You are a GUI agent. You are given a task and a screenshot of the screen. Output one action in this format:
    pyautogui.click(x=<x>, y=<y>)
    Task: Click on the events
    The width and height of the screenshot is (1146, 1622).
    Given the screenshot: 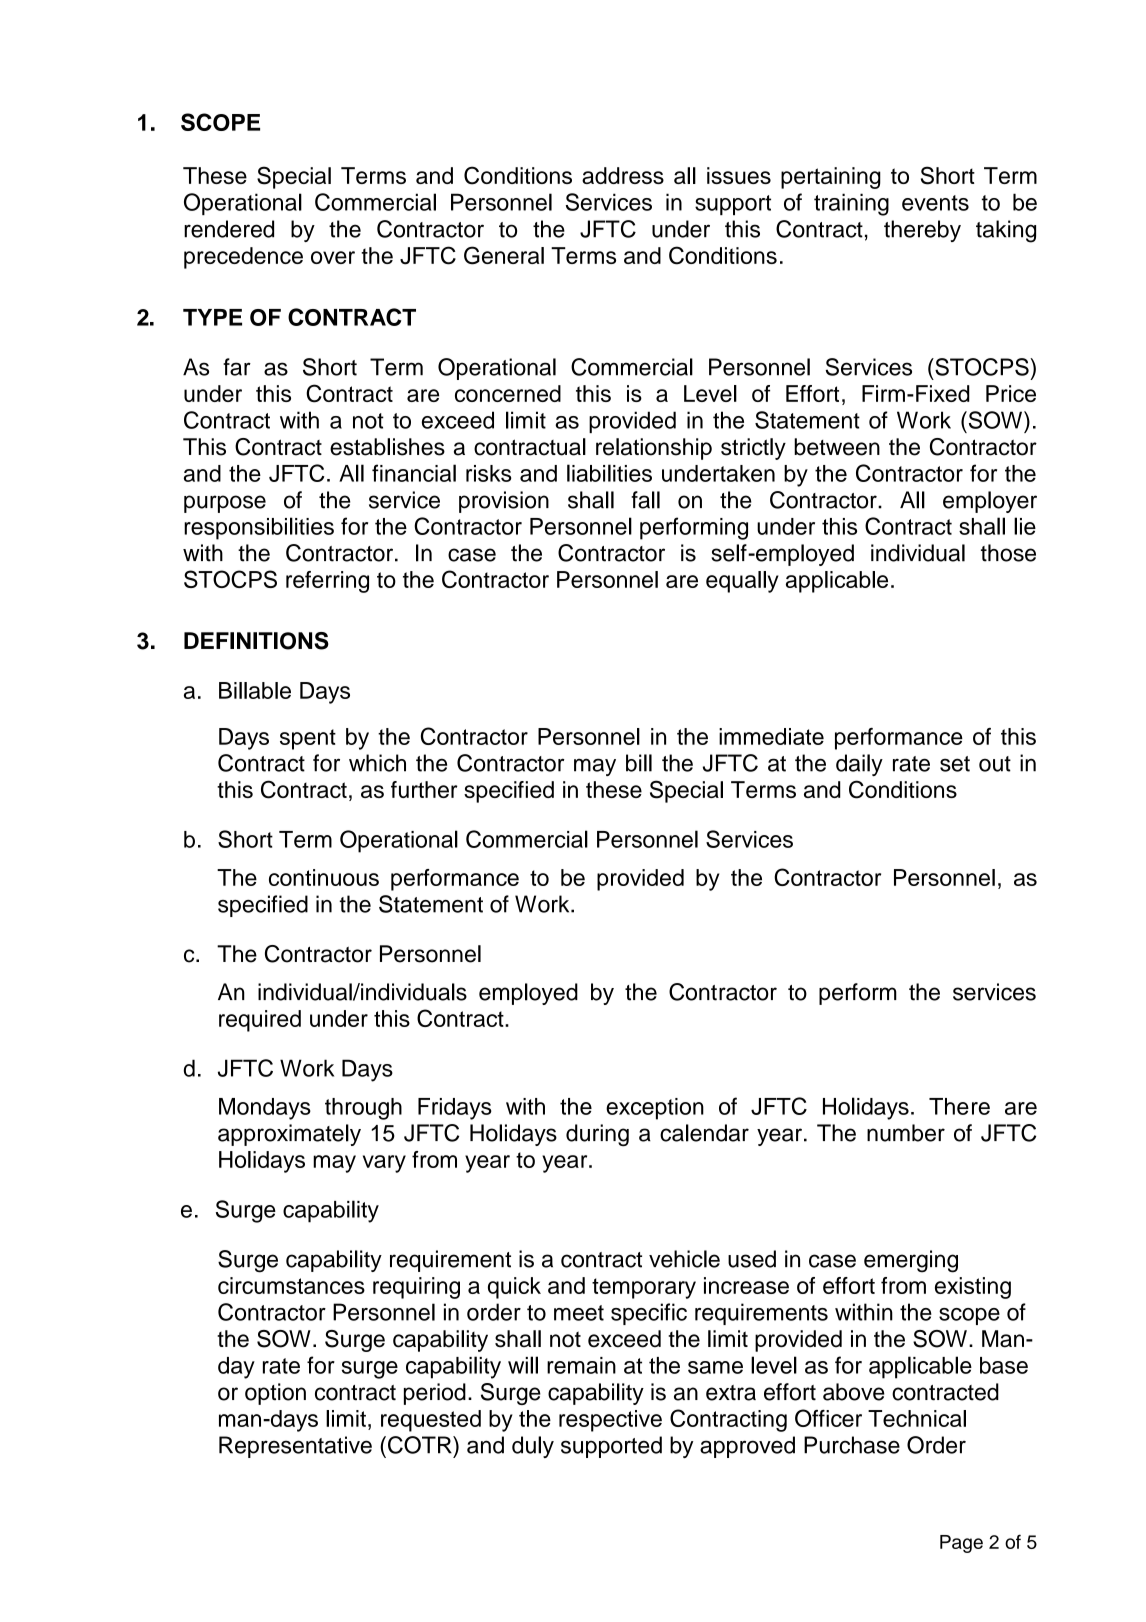 What is the action you would take?
    pyautogui.click(x=935, y=203)
